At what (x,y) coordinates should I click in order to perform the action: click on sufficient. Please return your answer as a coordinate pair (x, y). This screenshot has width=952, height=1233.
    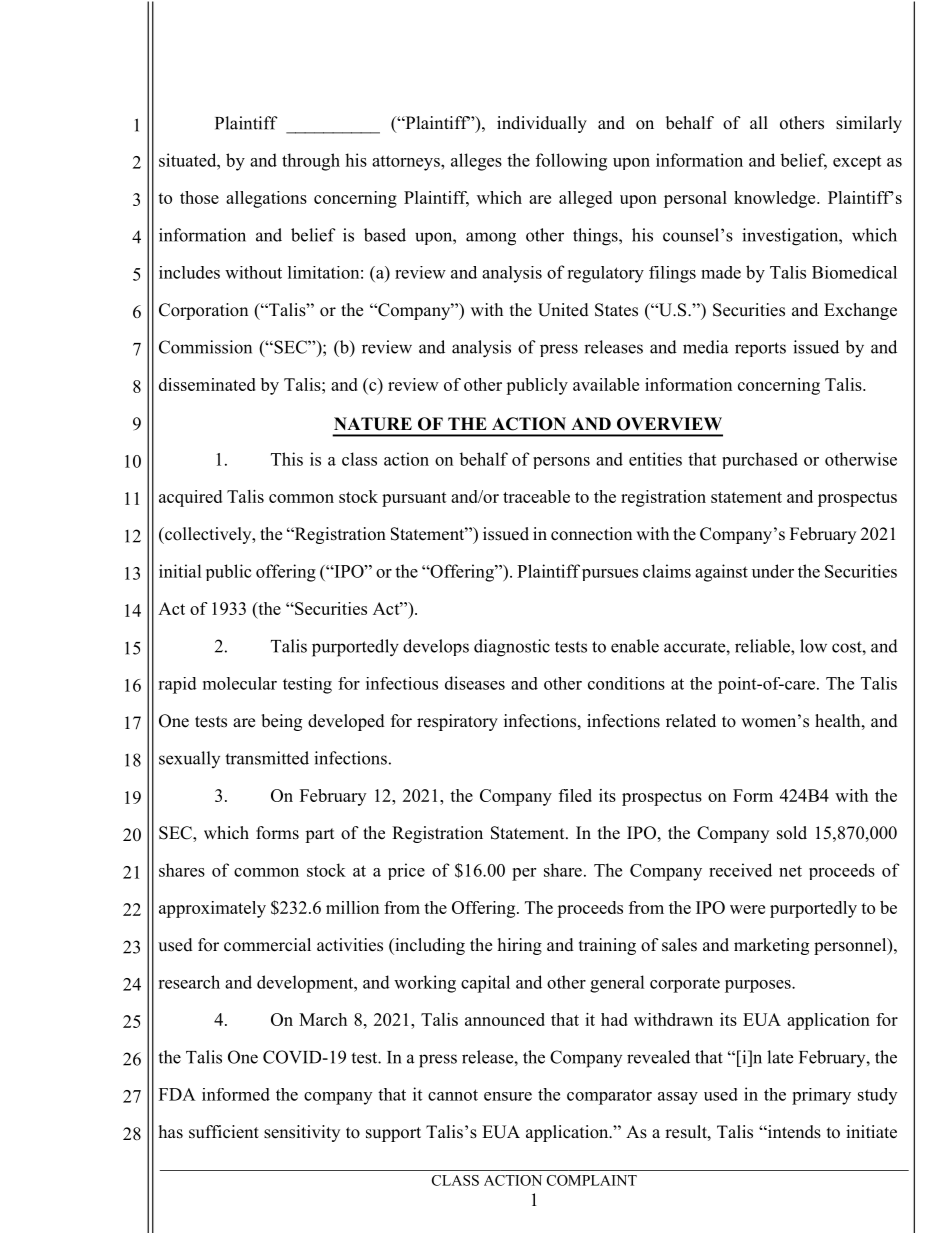
    Looking at the image, I should click on (224, 1132).
